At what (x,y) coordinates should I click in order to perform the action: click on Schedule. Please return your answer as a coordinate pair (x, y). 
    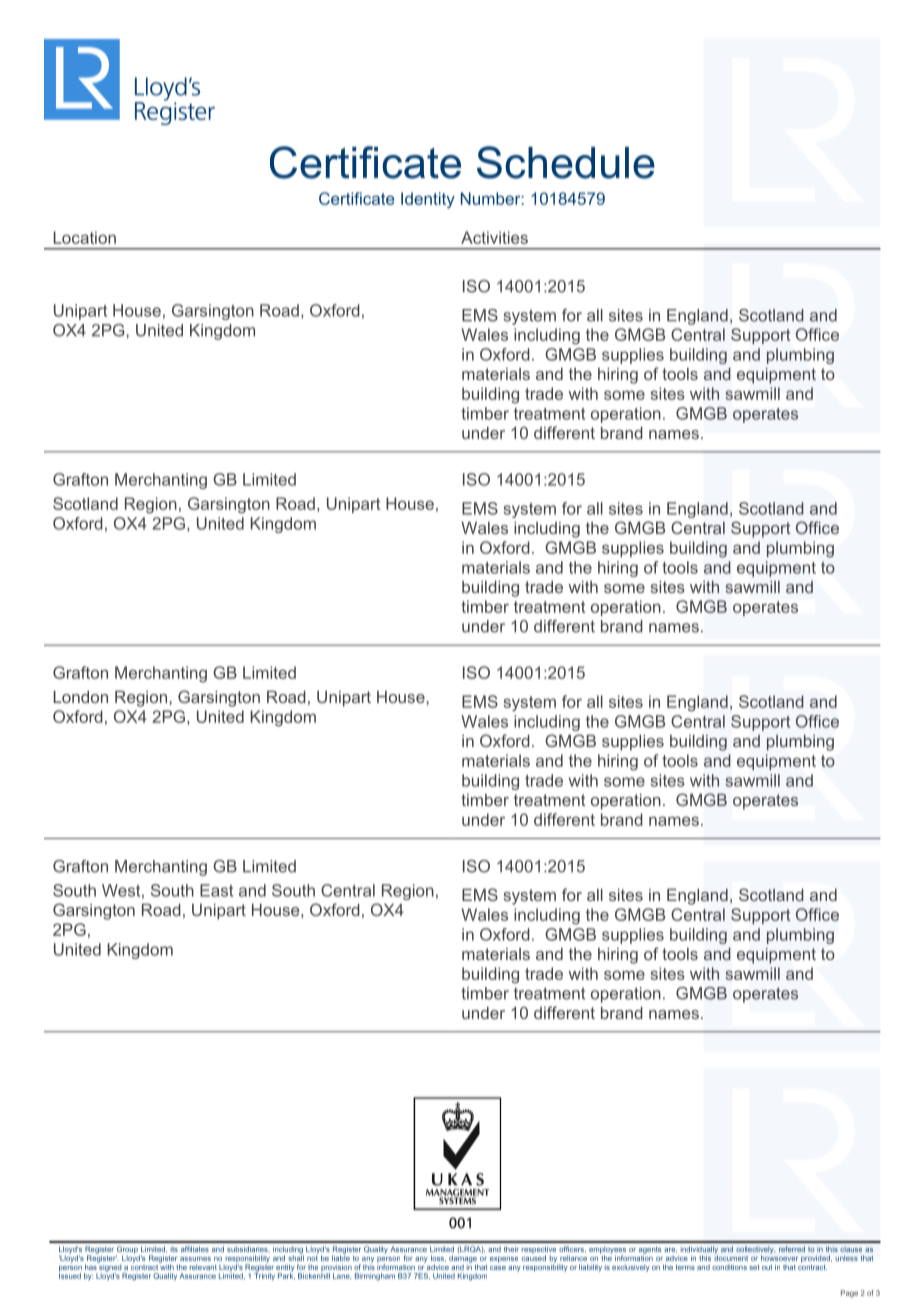
    Looking at the image, I should click on (566, 162).
